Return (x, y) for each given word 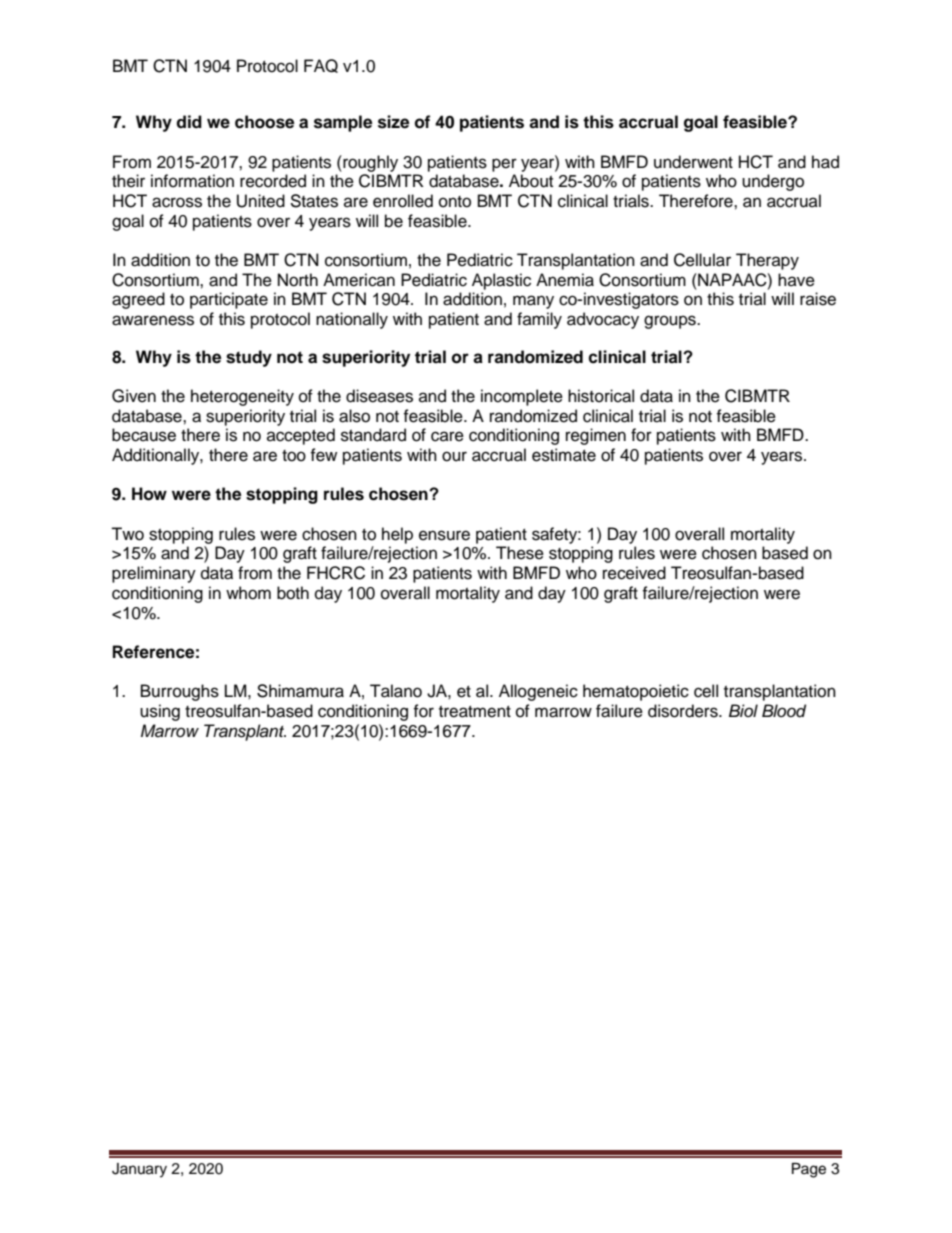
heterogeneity (242, 397)
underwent (693, 162)
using (160, 712)
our (454, 456)
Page (809, 1170)
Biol (743, 710)
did (189, 122)
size (393, 122)
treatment (475, 712)
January (139, 1170)
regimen (596, 436)
